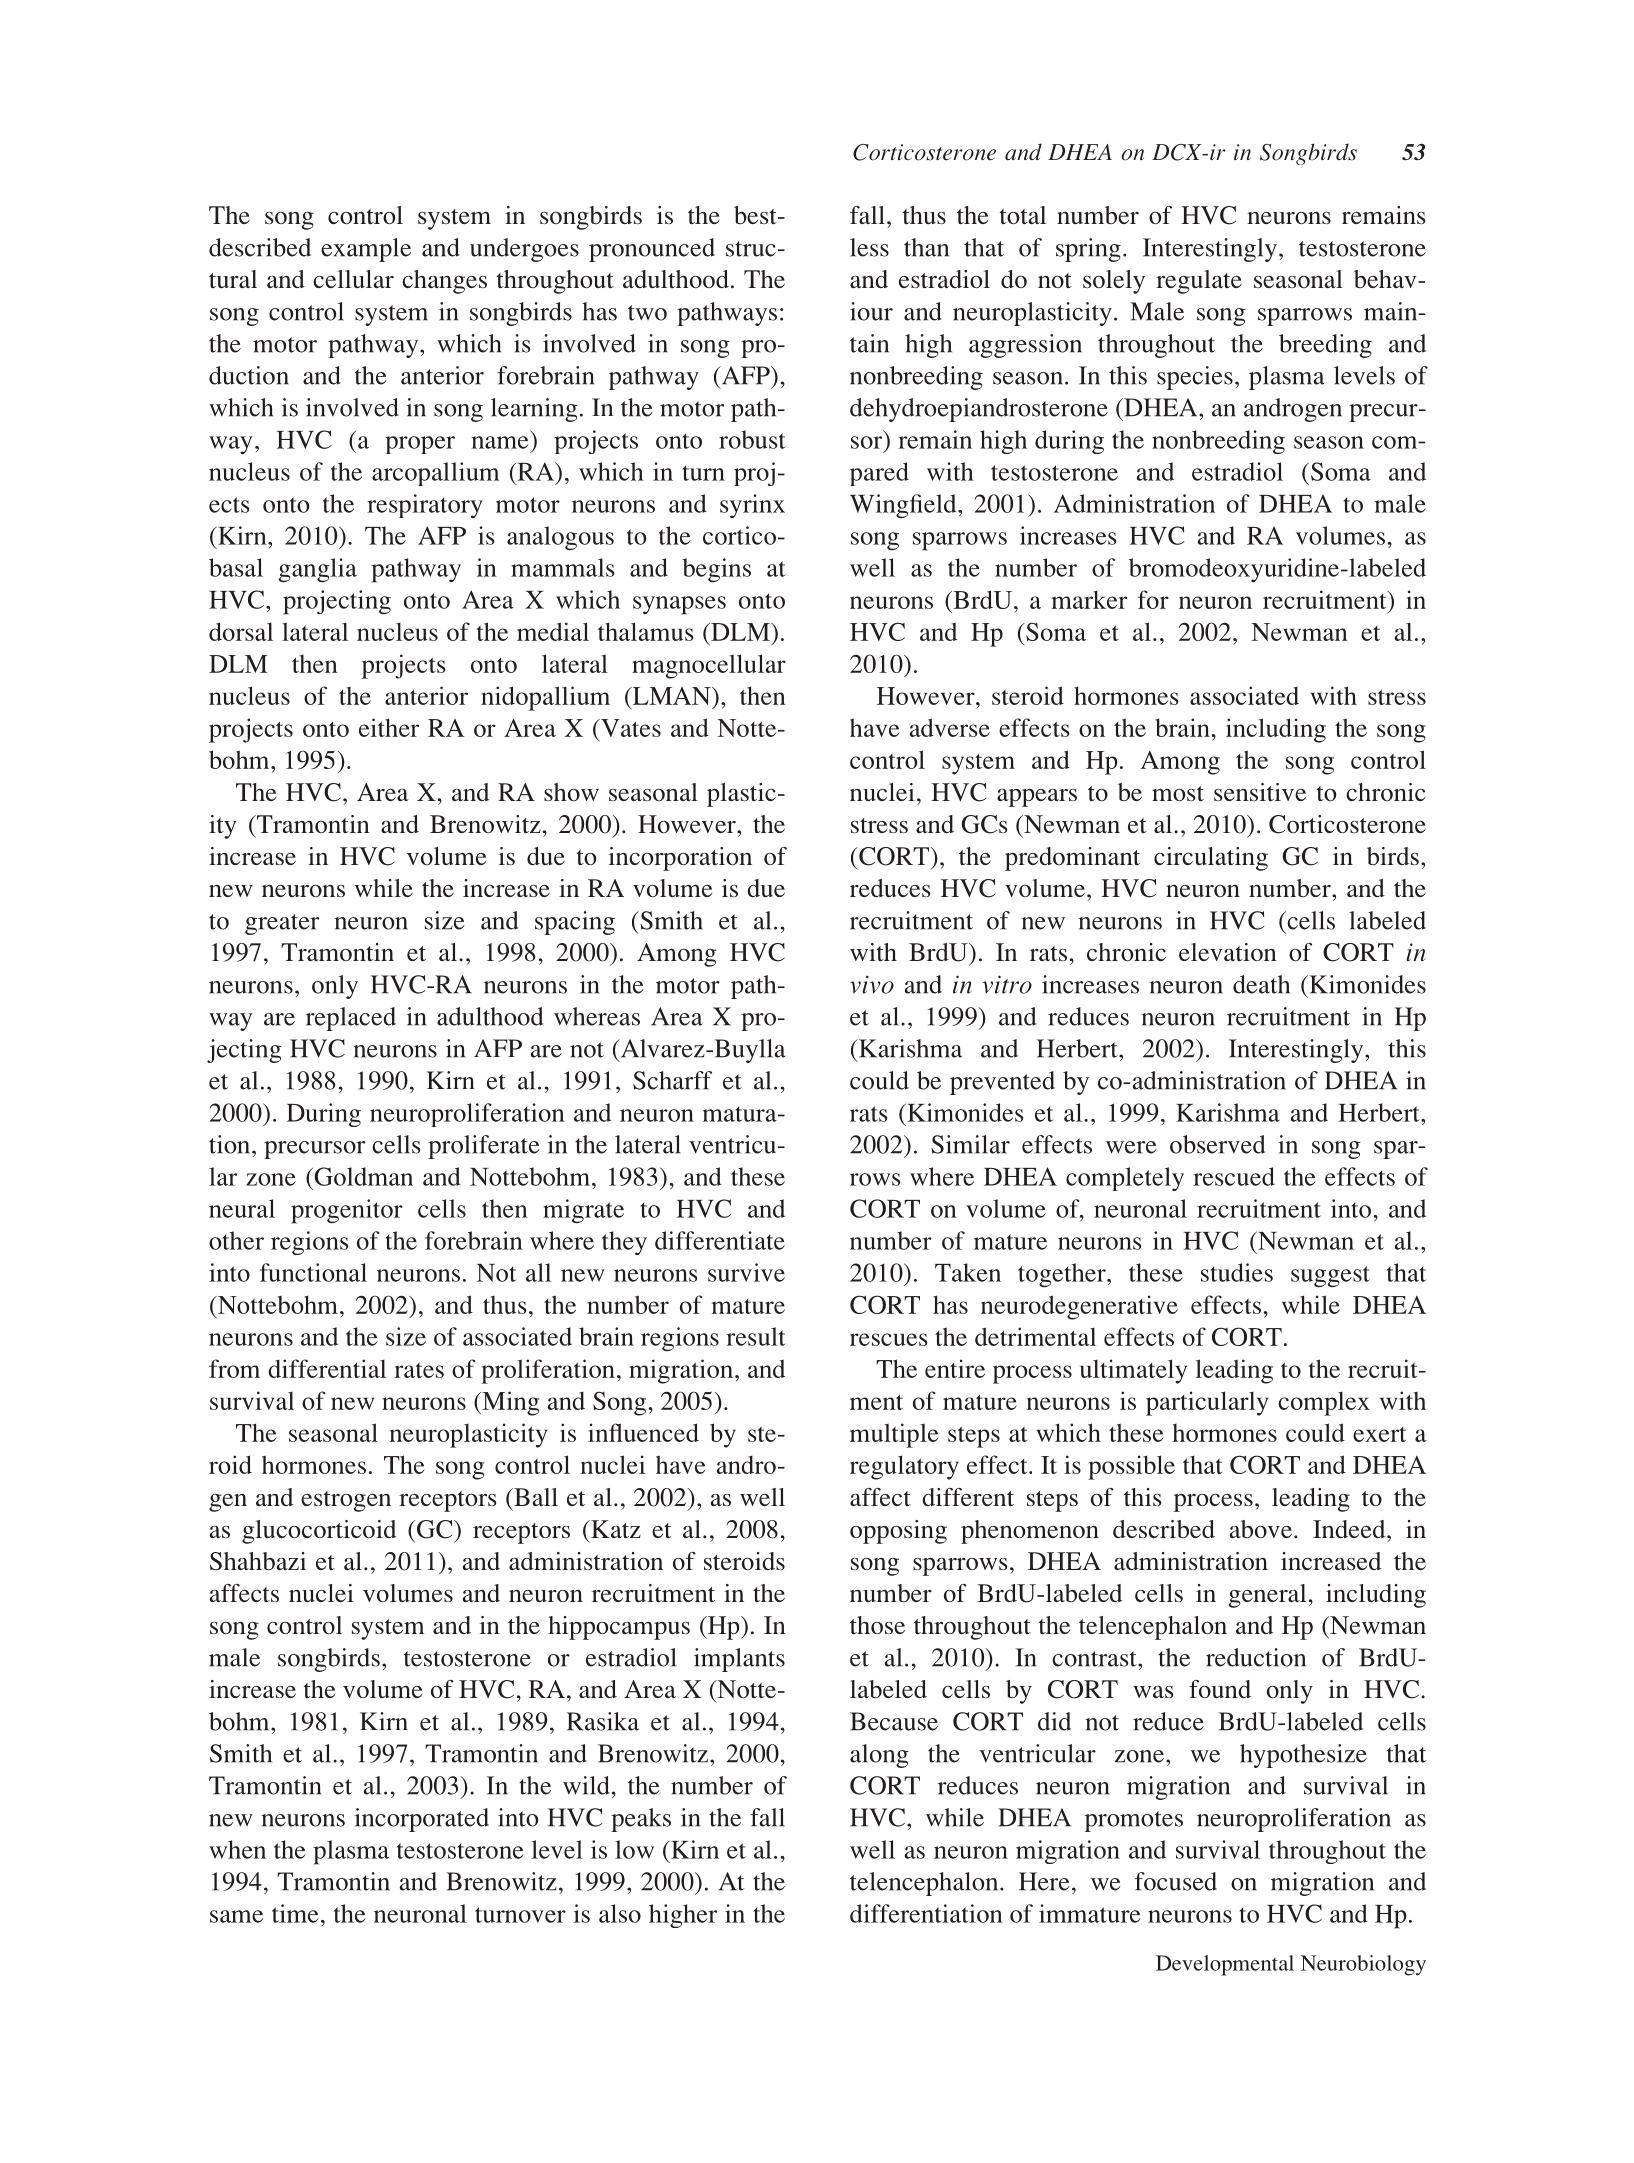 The width and height of the screenshot is (1634, 2163). I want to click on regulate, so click(1199, 282).
